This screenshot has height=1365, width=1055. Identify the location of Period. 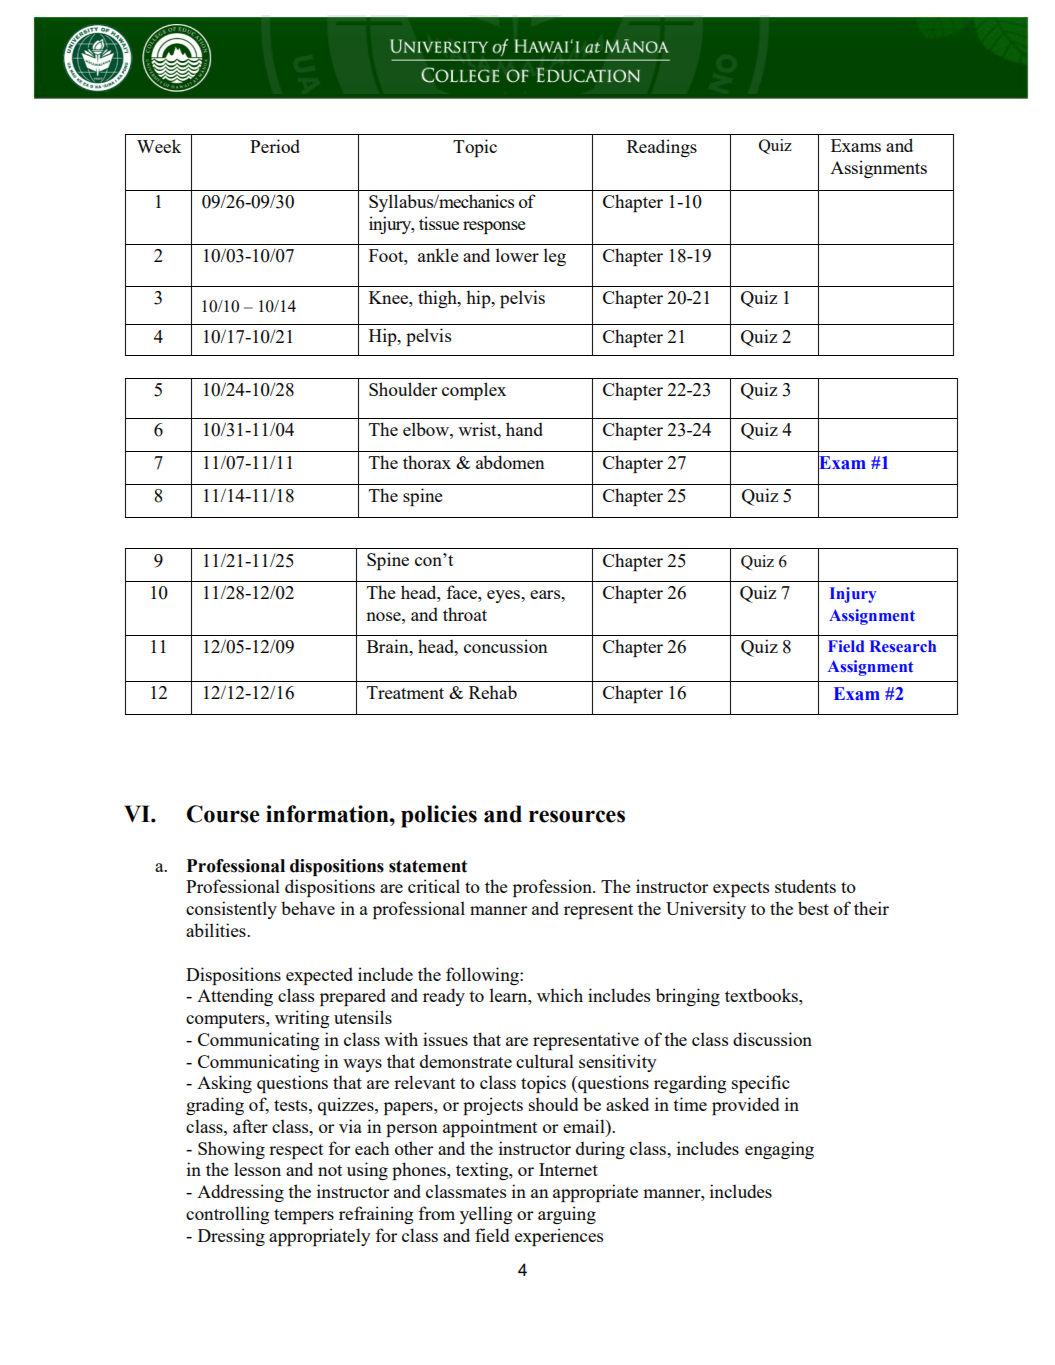
(275, 146).
